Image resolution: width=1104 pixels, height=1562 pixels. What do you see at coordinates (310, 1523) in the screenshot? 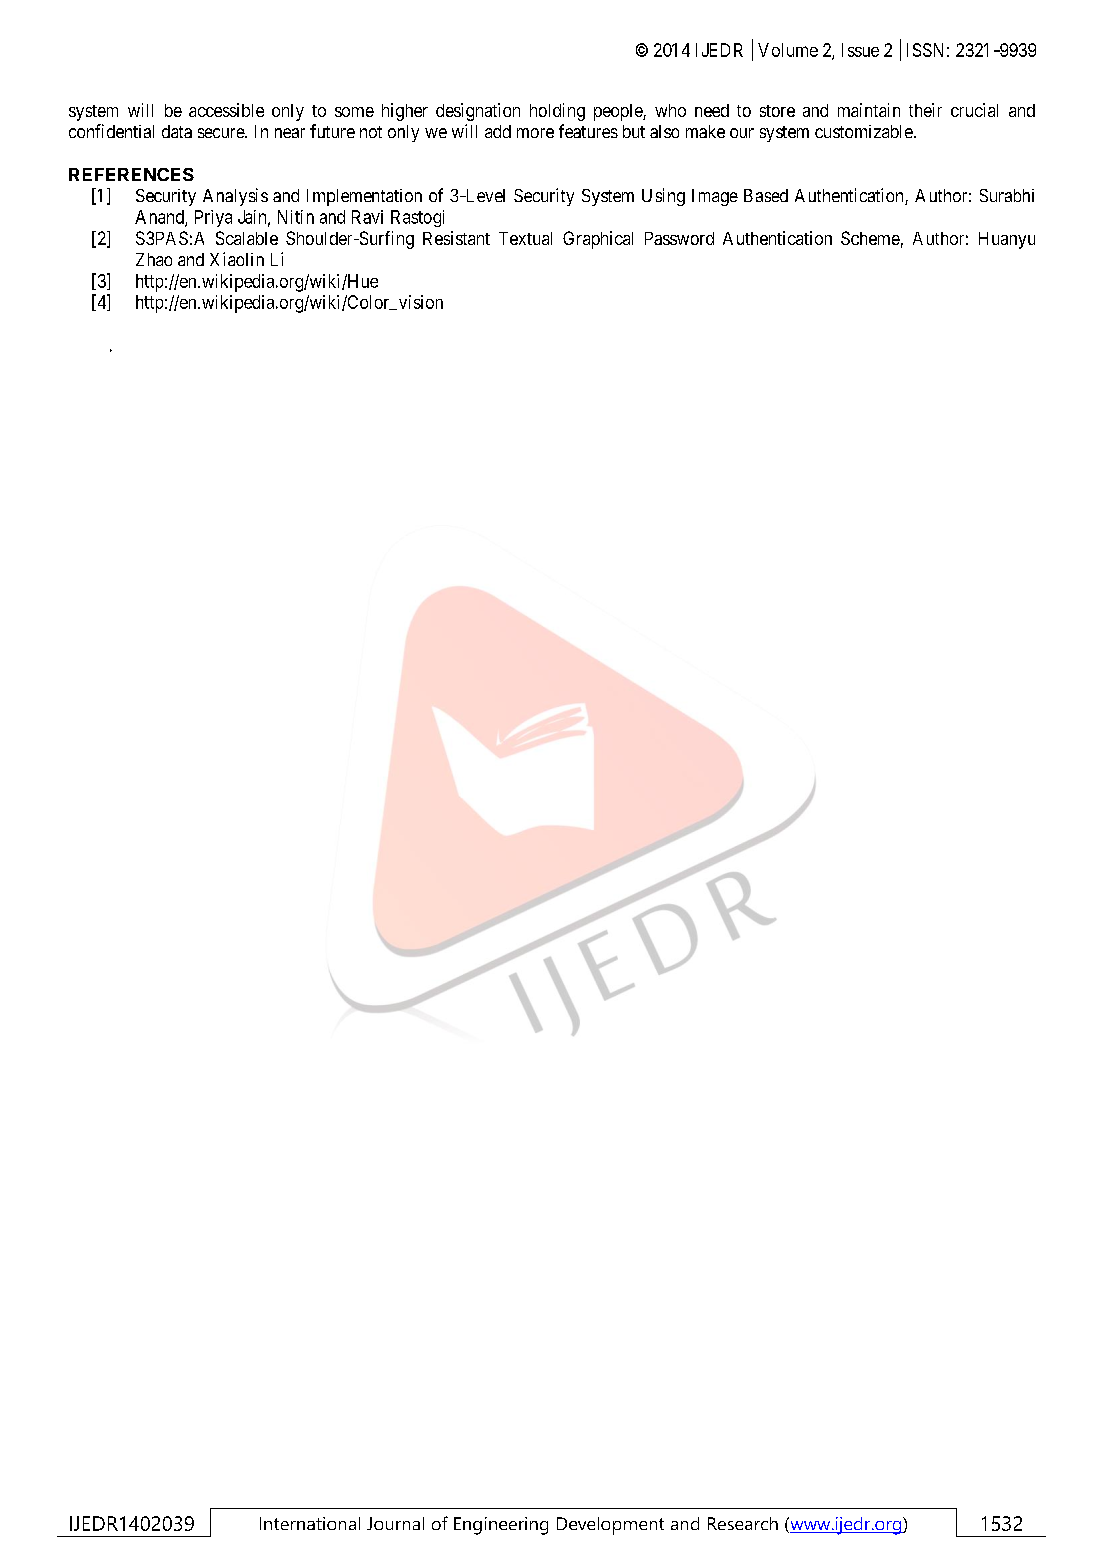
I see `International` at bounding box center [310, 1523].
